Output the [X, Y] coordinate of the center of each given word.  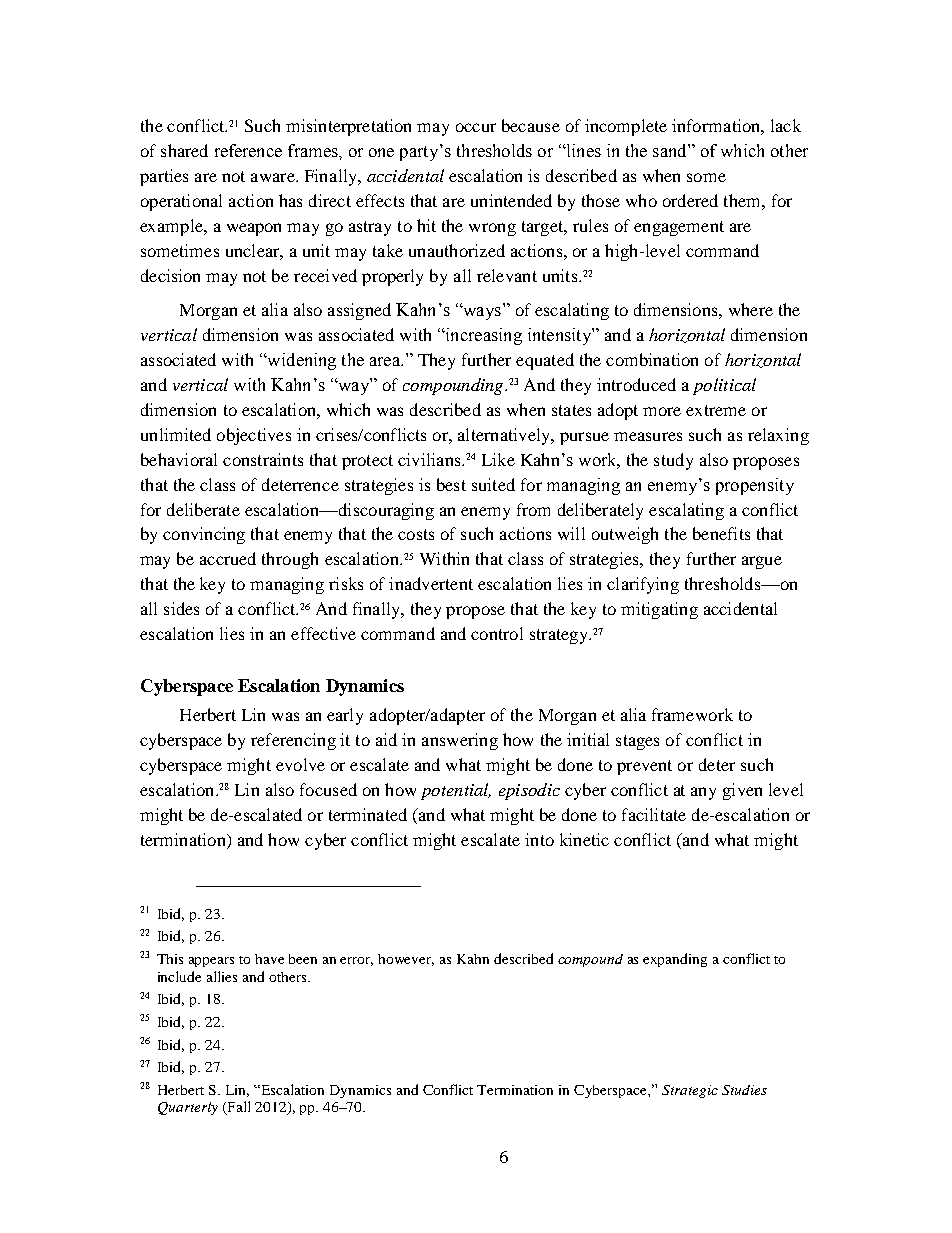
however [406, 960]
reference [248, 150]
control [497, 633]
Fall [237, 1108]
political [724, 386]
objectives [254, 436]
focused [328, 789]
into [539, 839]
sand [671, 150]
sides [181, 608]
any [703, 793]
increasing [482, 336]
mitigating [659, 610]
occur [476, 127]
